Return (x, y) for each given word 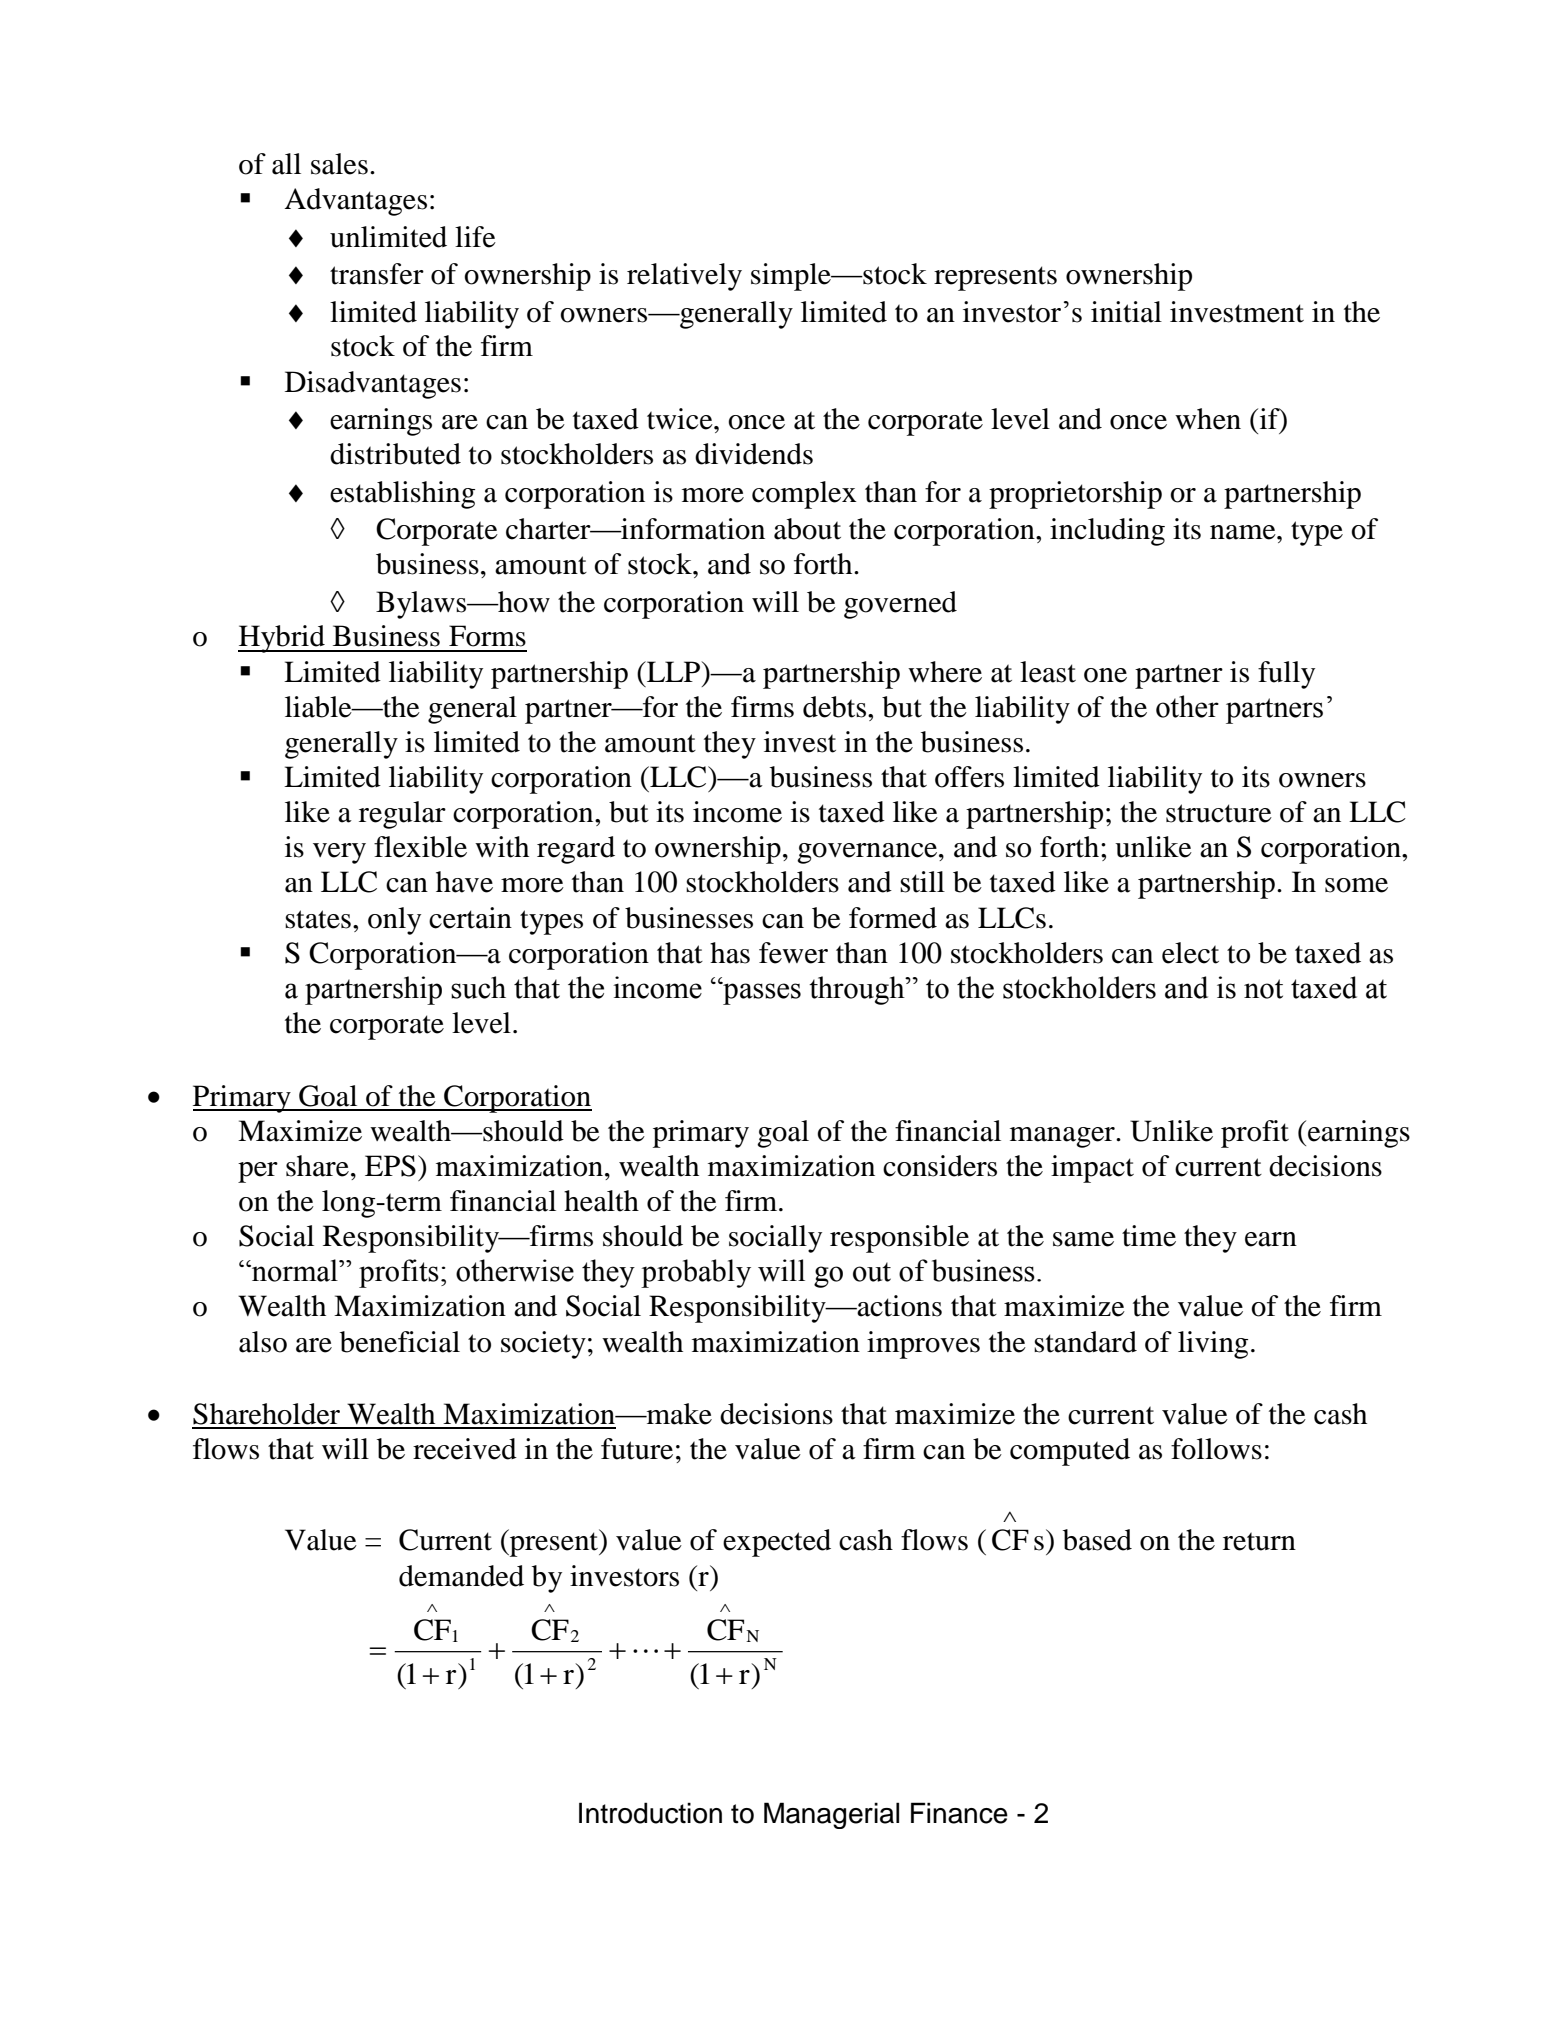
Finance (959, 1813)
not (1263, 989)
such (478, 987)
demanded (461, 1576)
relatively (684, 277)
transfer (377, 274)
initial (1126, 312)
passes (761, 993)
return (1259, 1541)
